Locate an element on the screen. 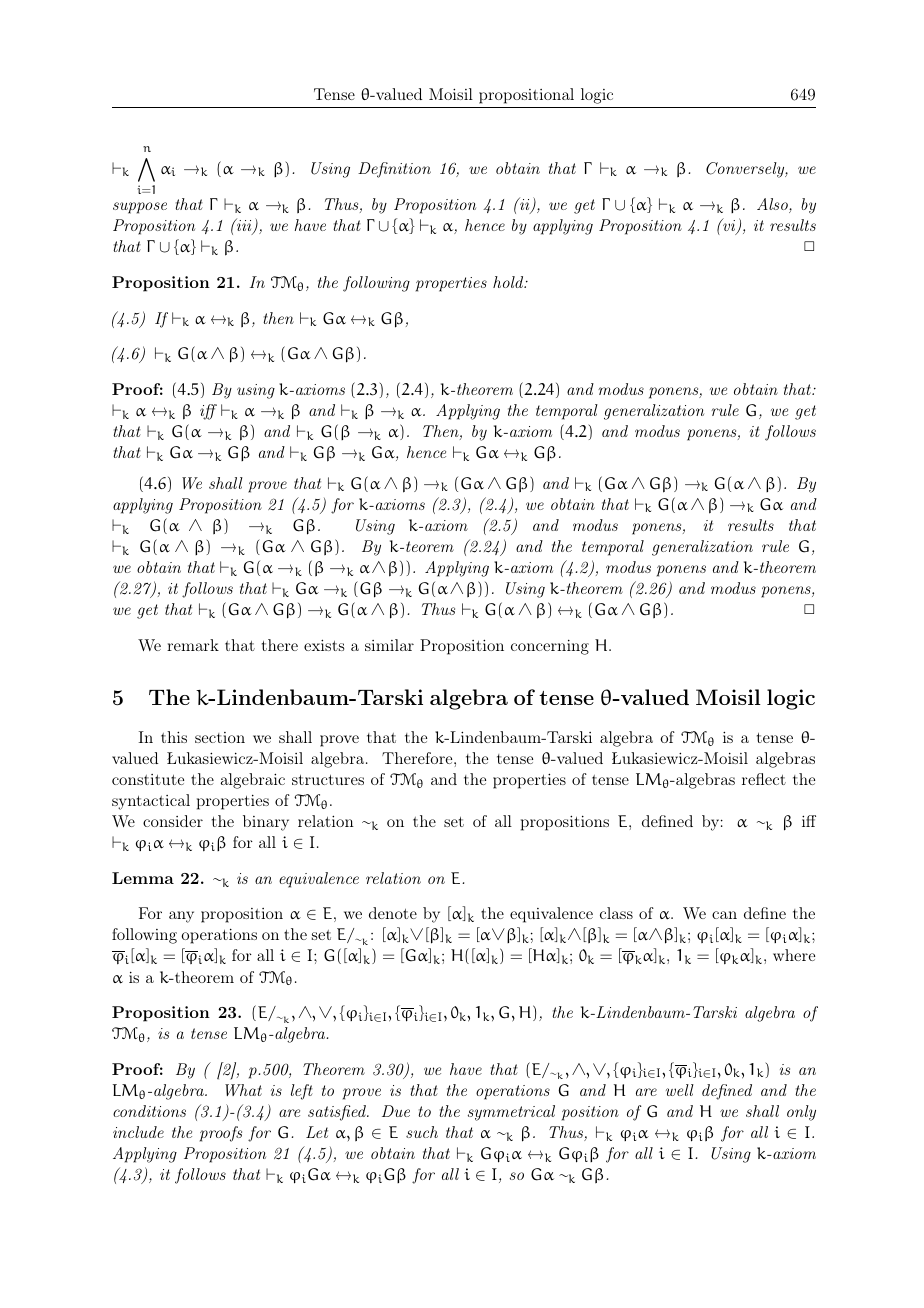 The height and width of the screenshot is (1308, 924). conditions is located at coordinates (149, 1111).
